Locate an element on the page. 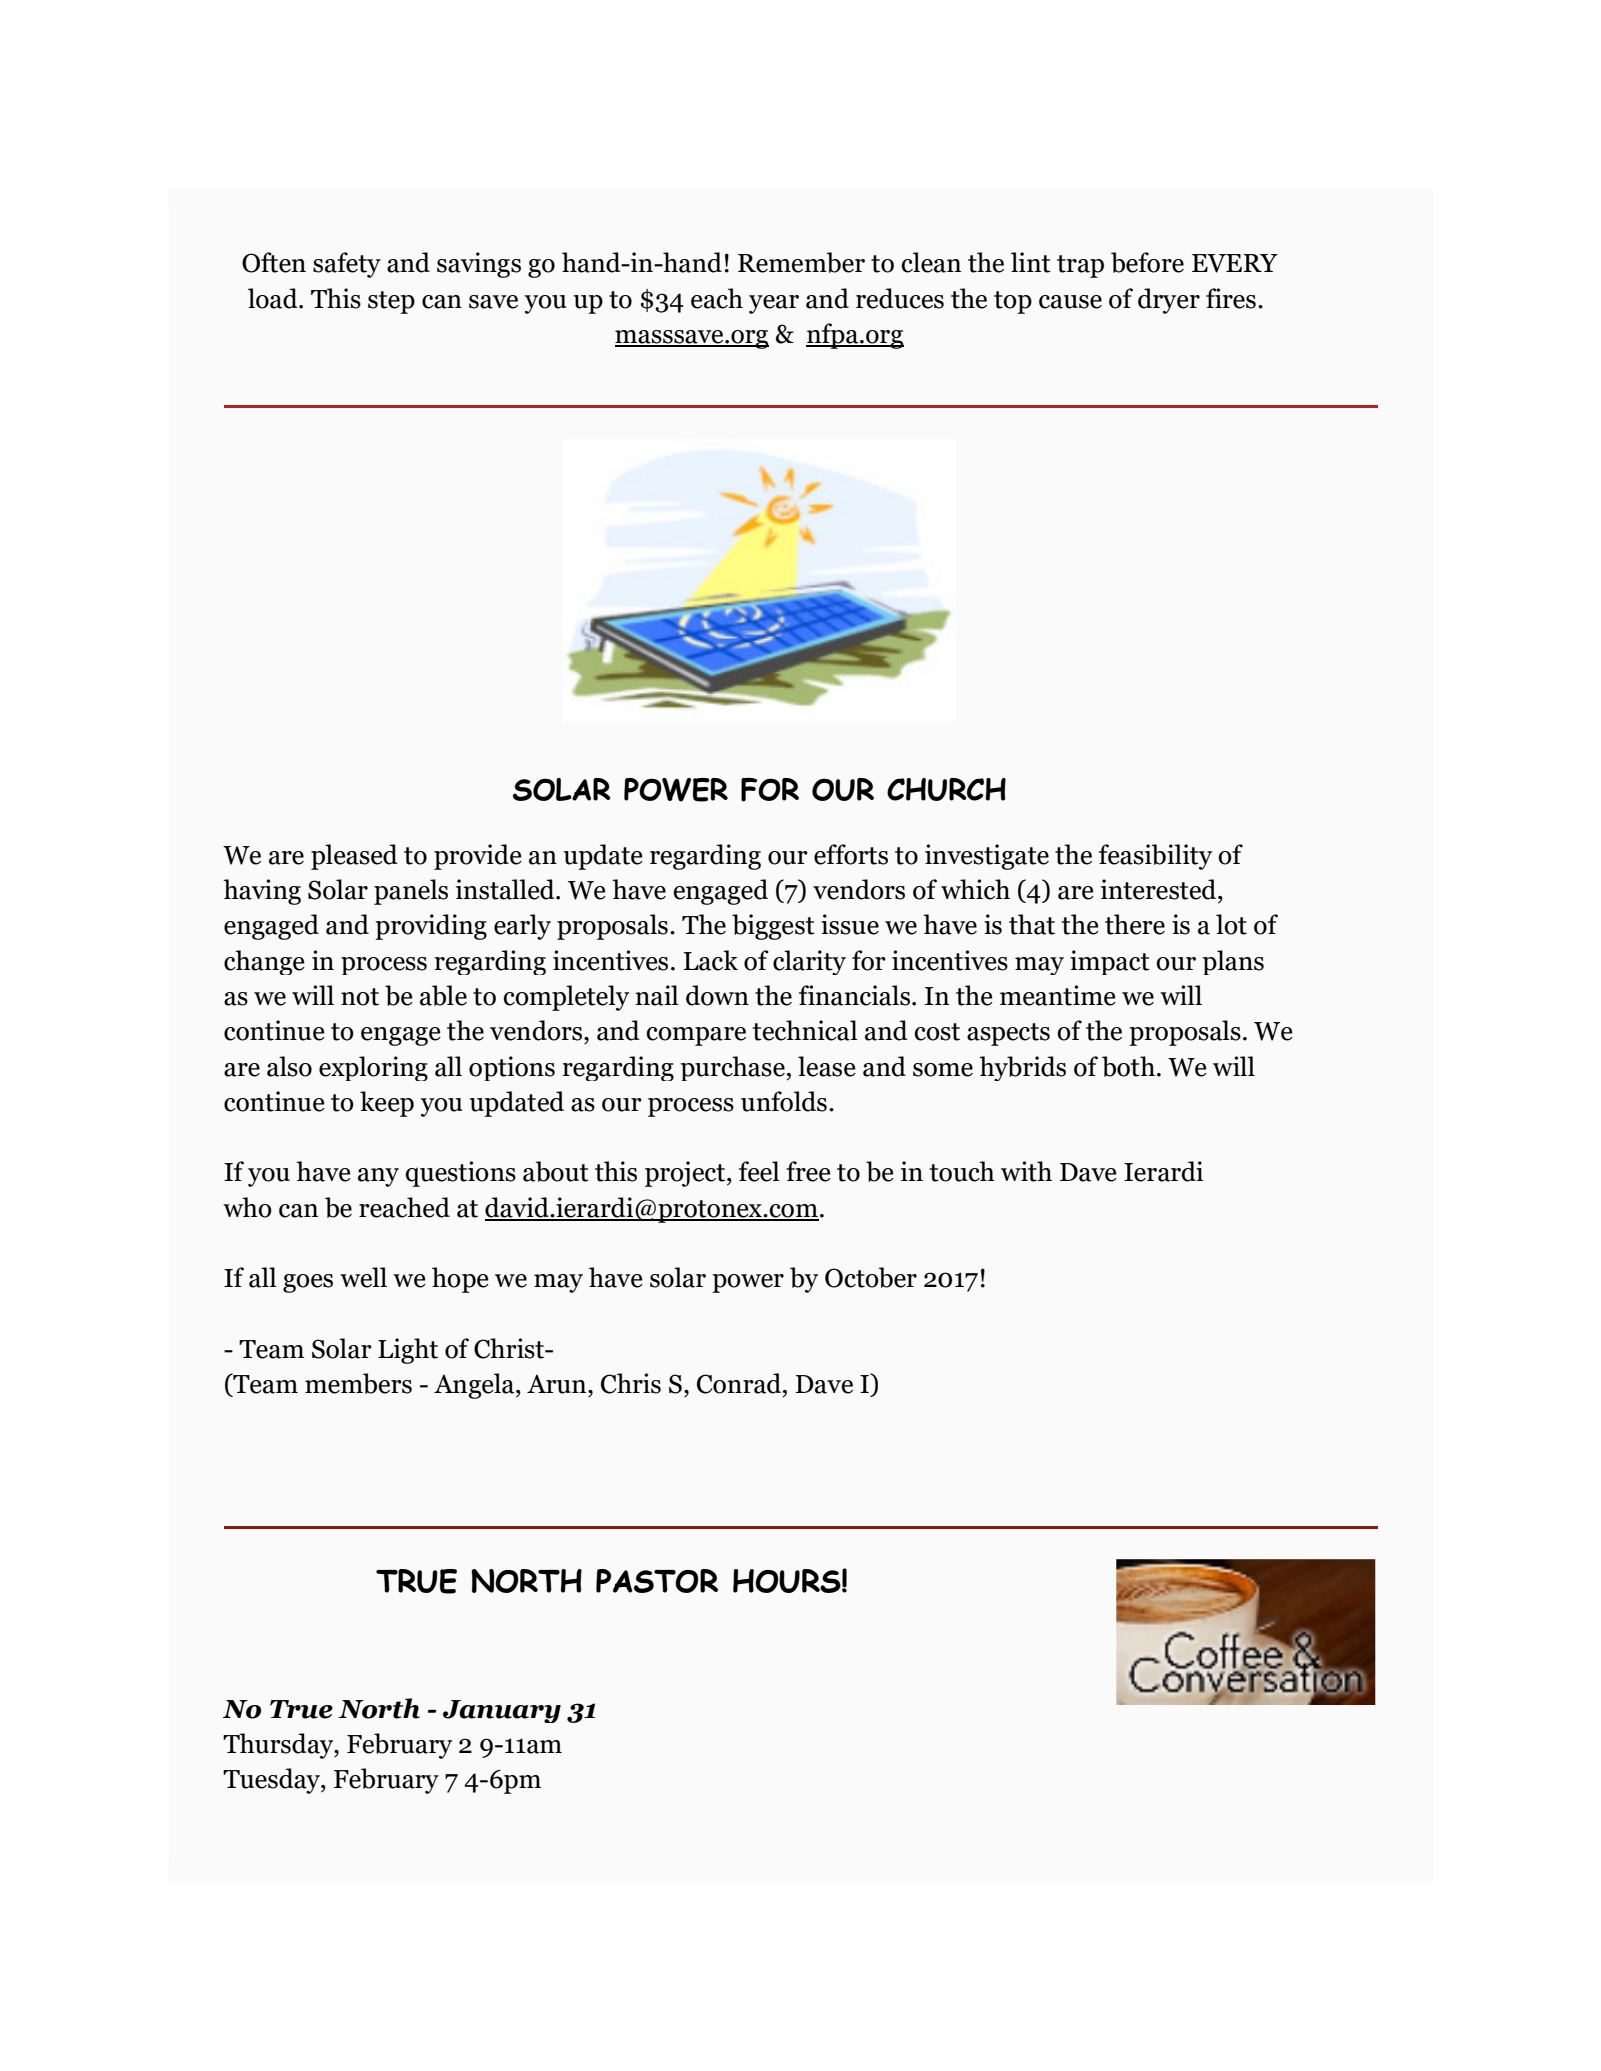 Image resolution: width=1601 pixels, height=2071 pixels. step is located at coordinates (391, 302).
